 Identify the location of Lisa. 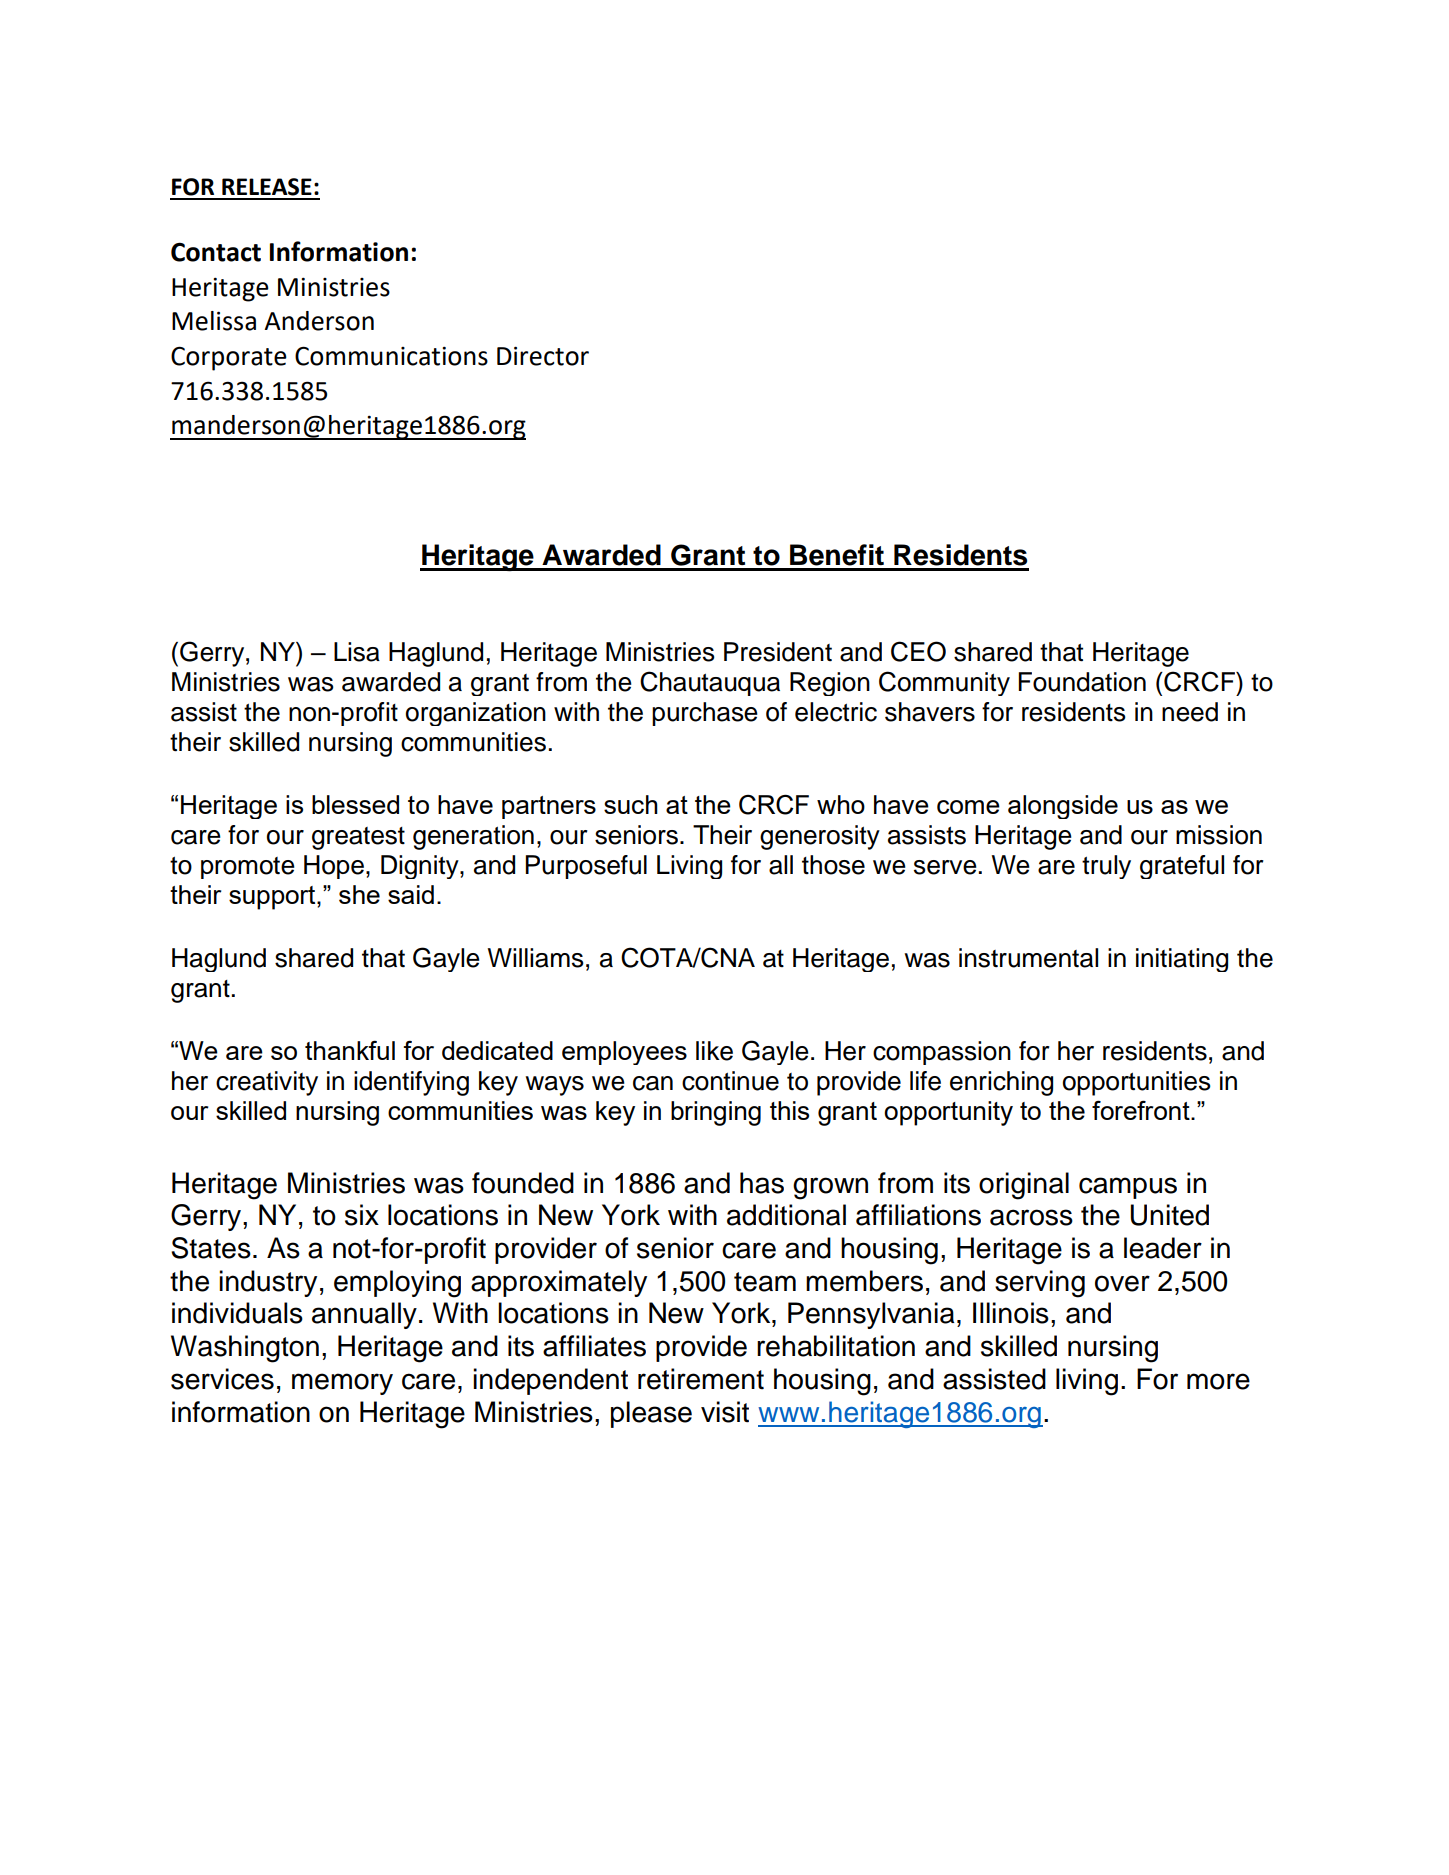
(357, 652).
